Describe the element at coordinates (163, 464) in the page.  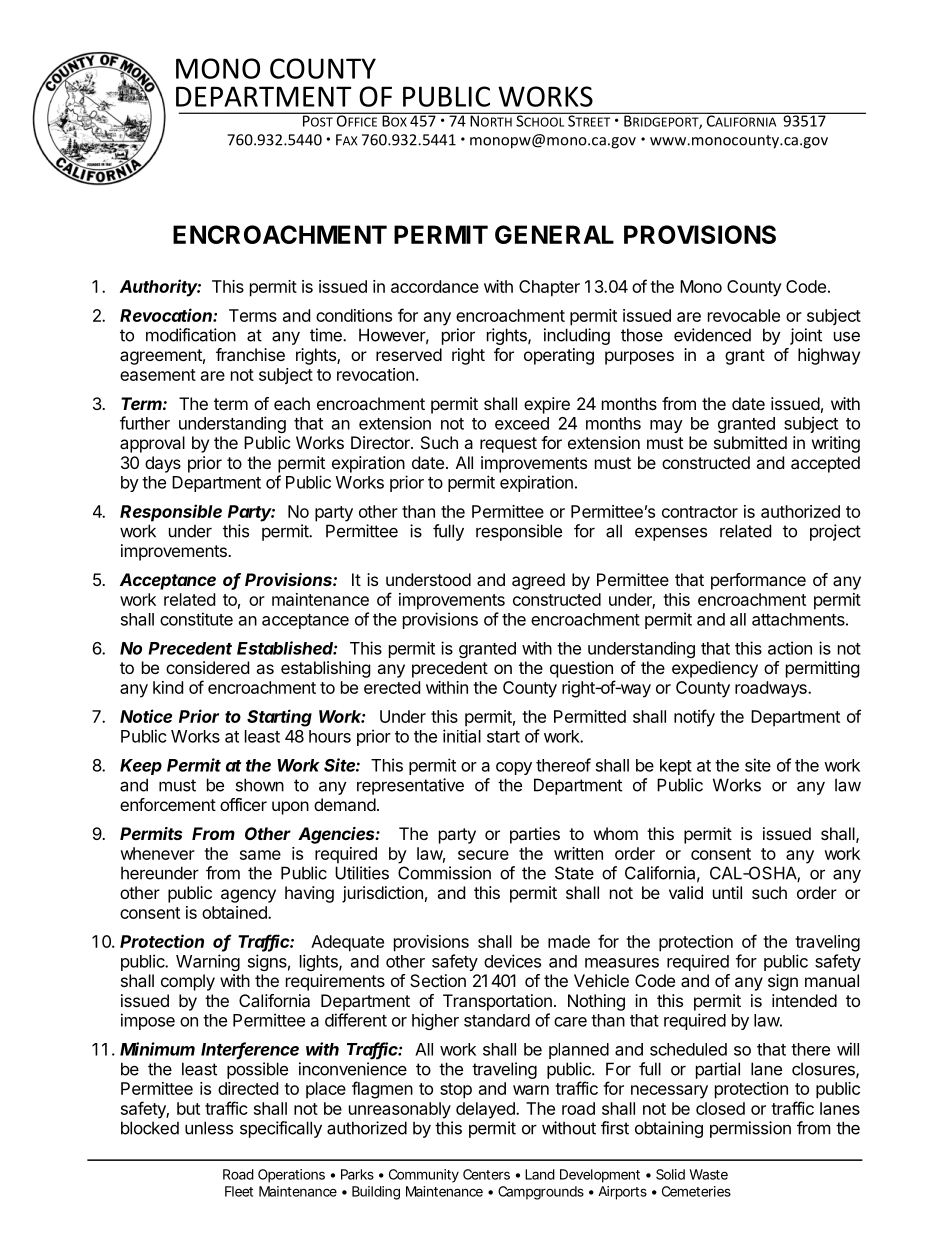
I see `days` at that location.
